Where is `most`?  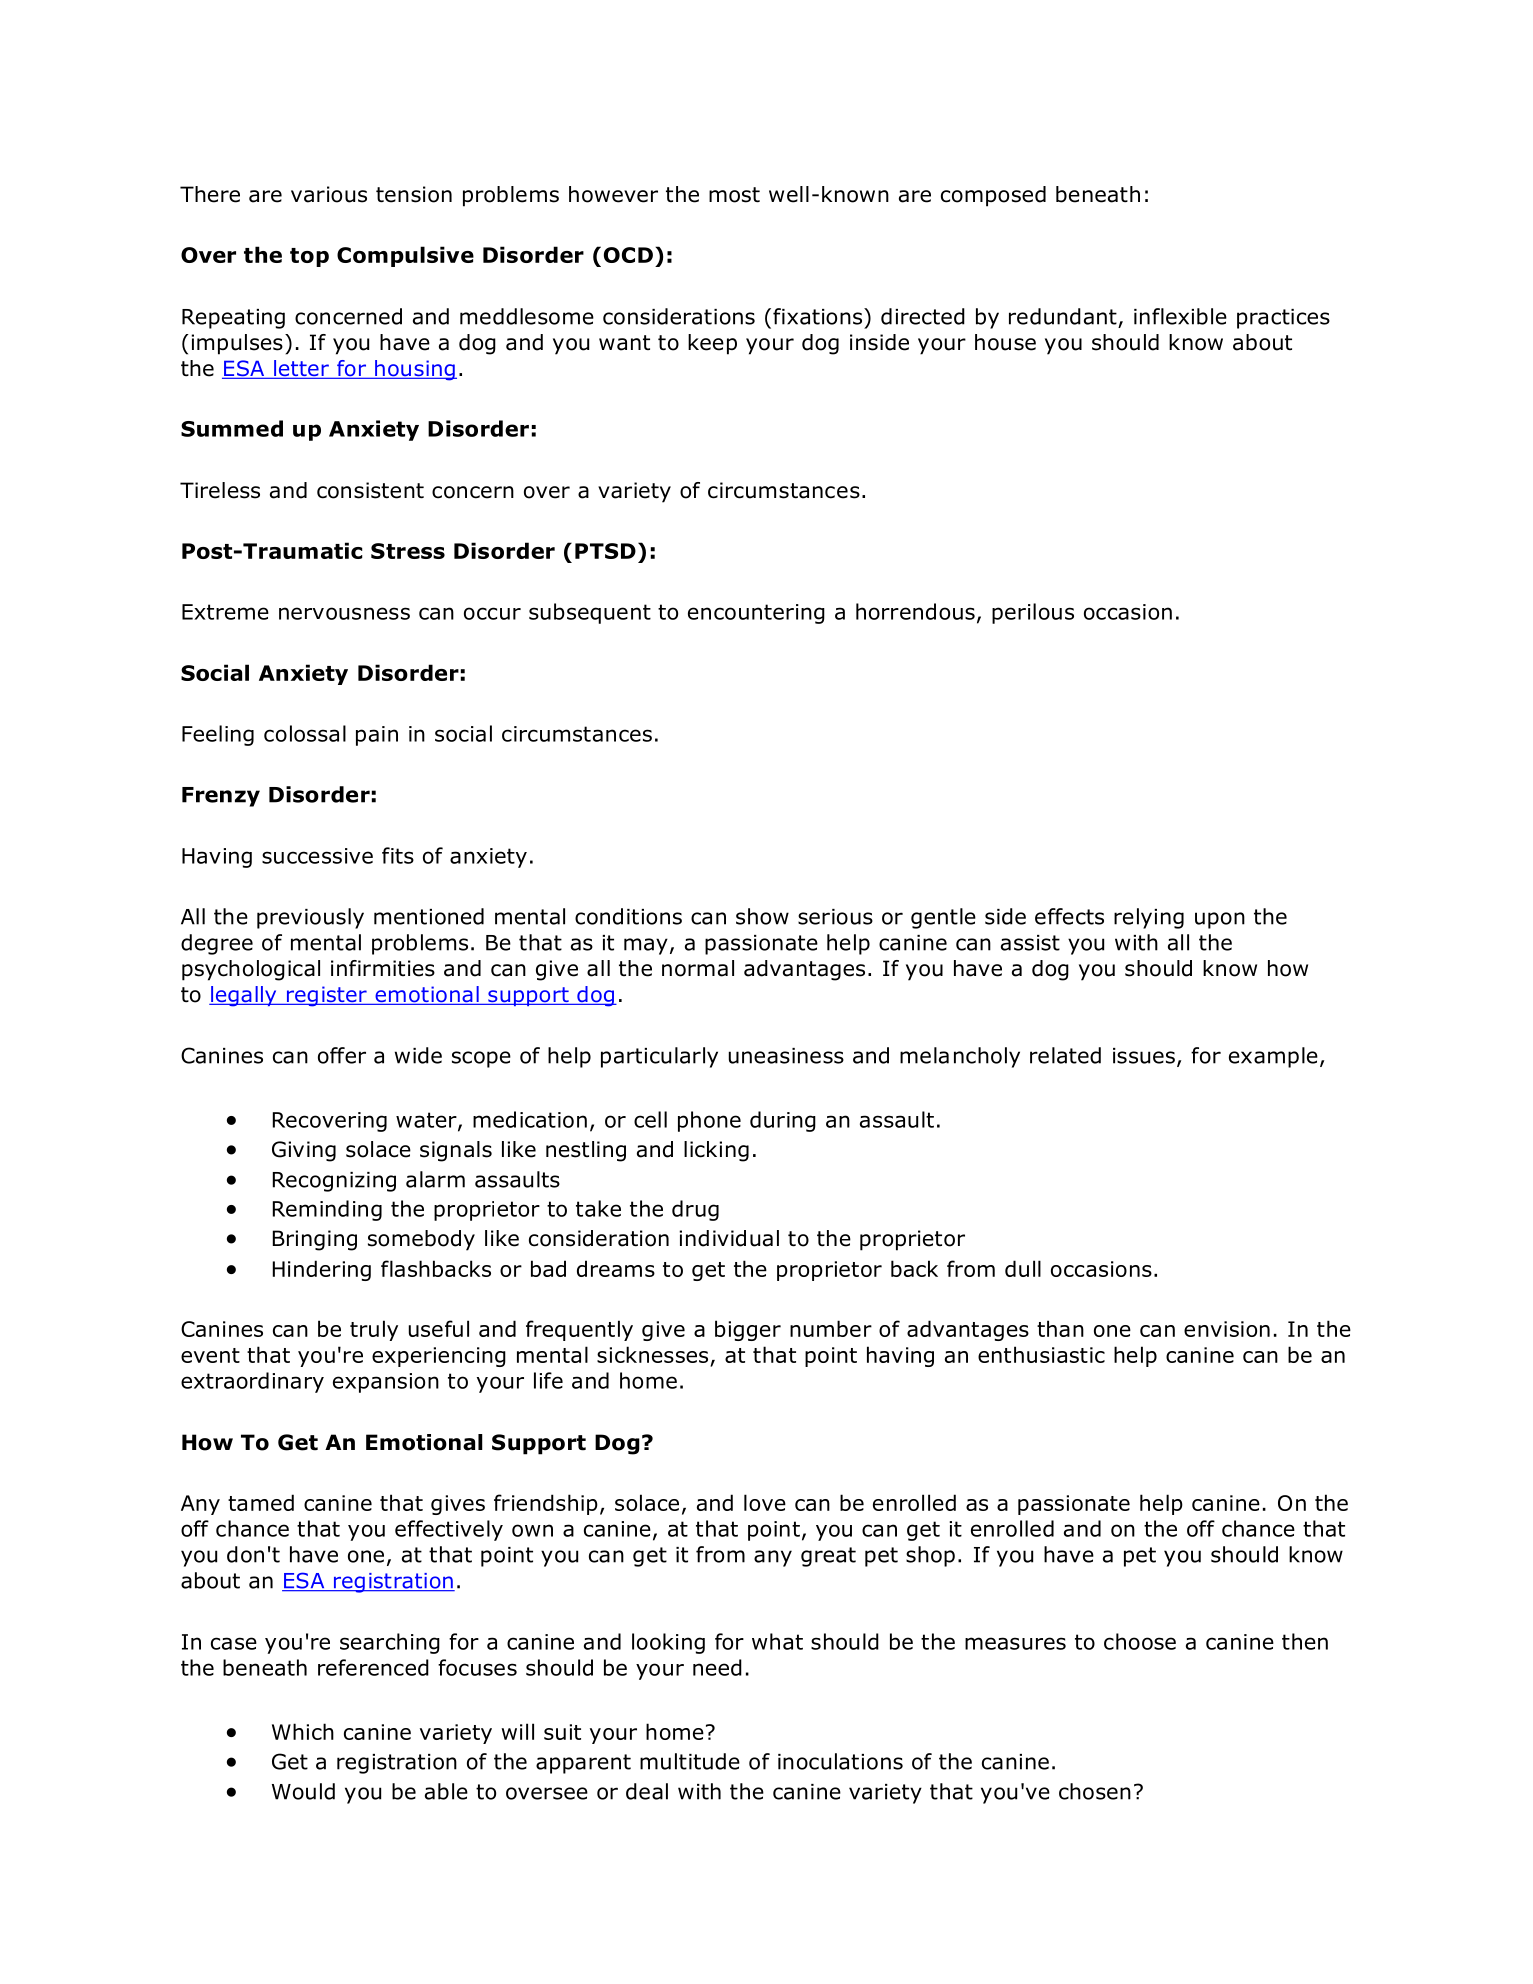 most is located at coordinates (734, 195).
